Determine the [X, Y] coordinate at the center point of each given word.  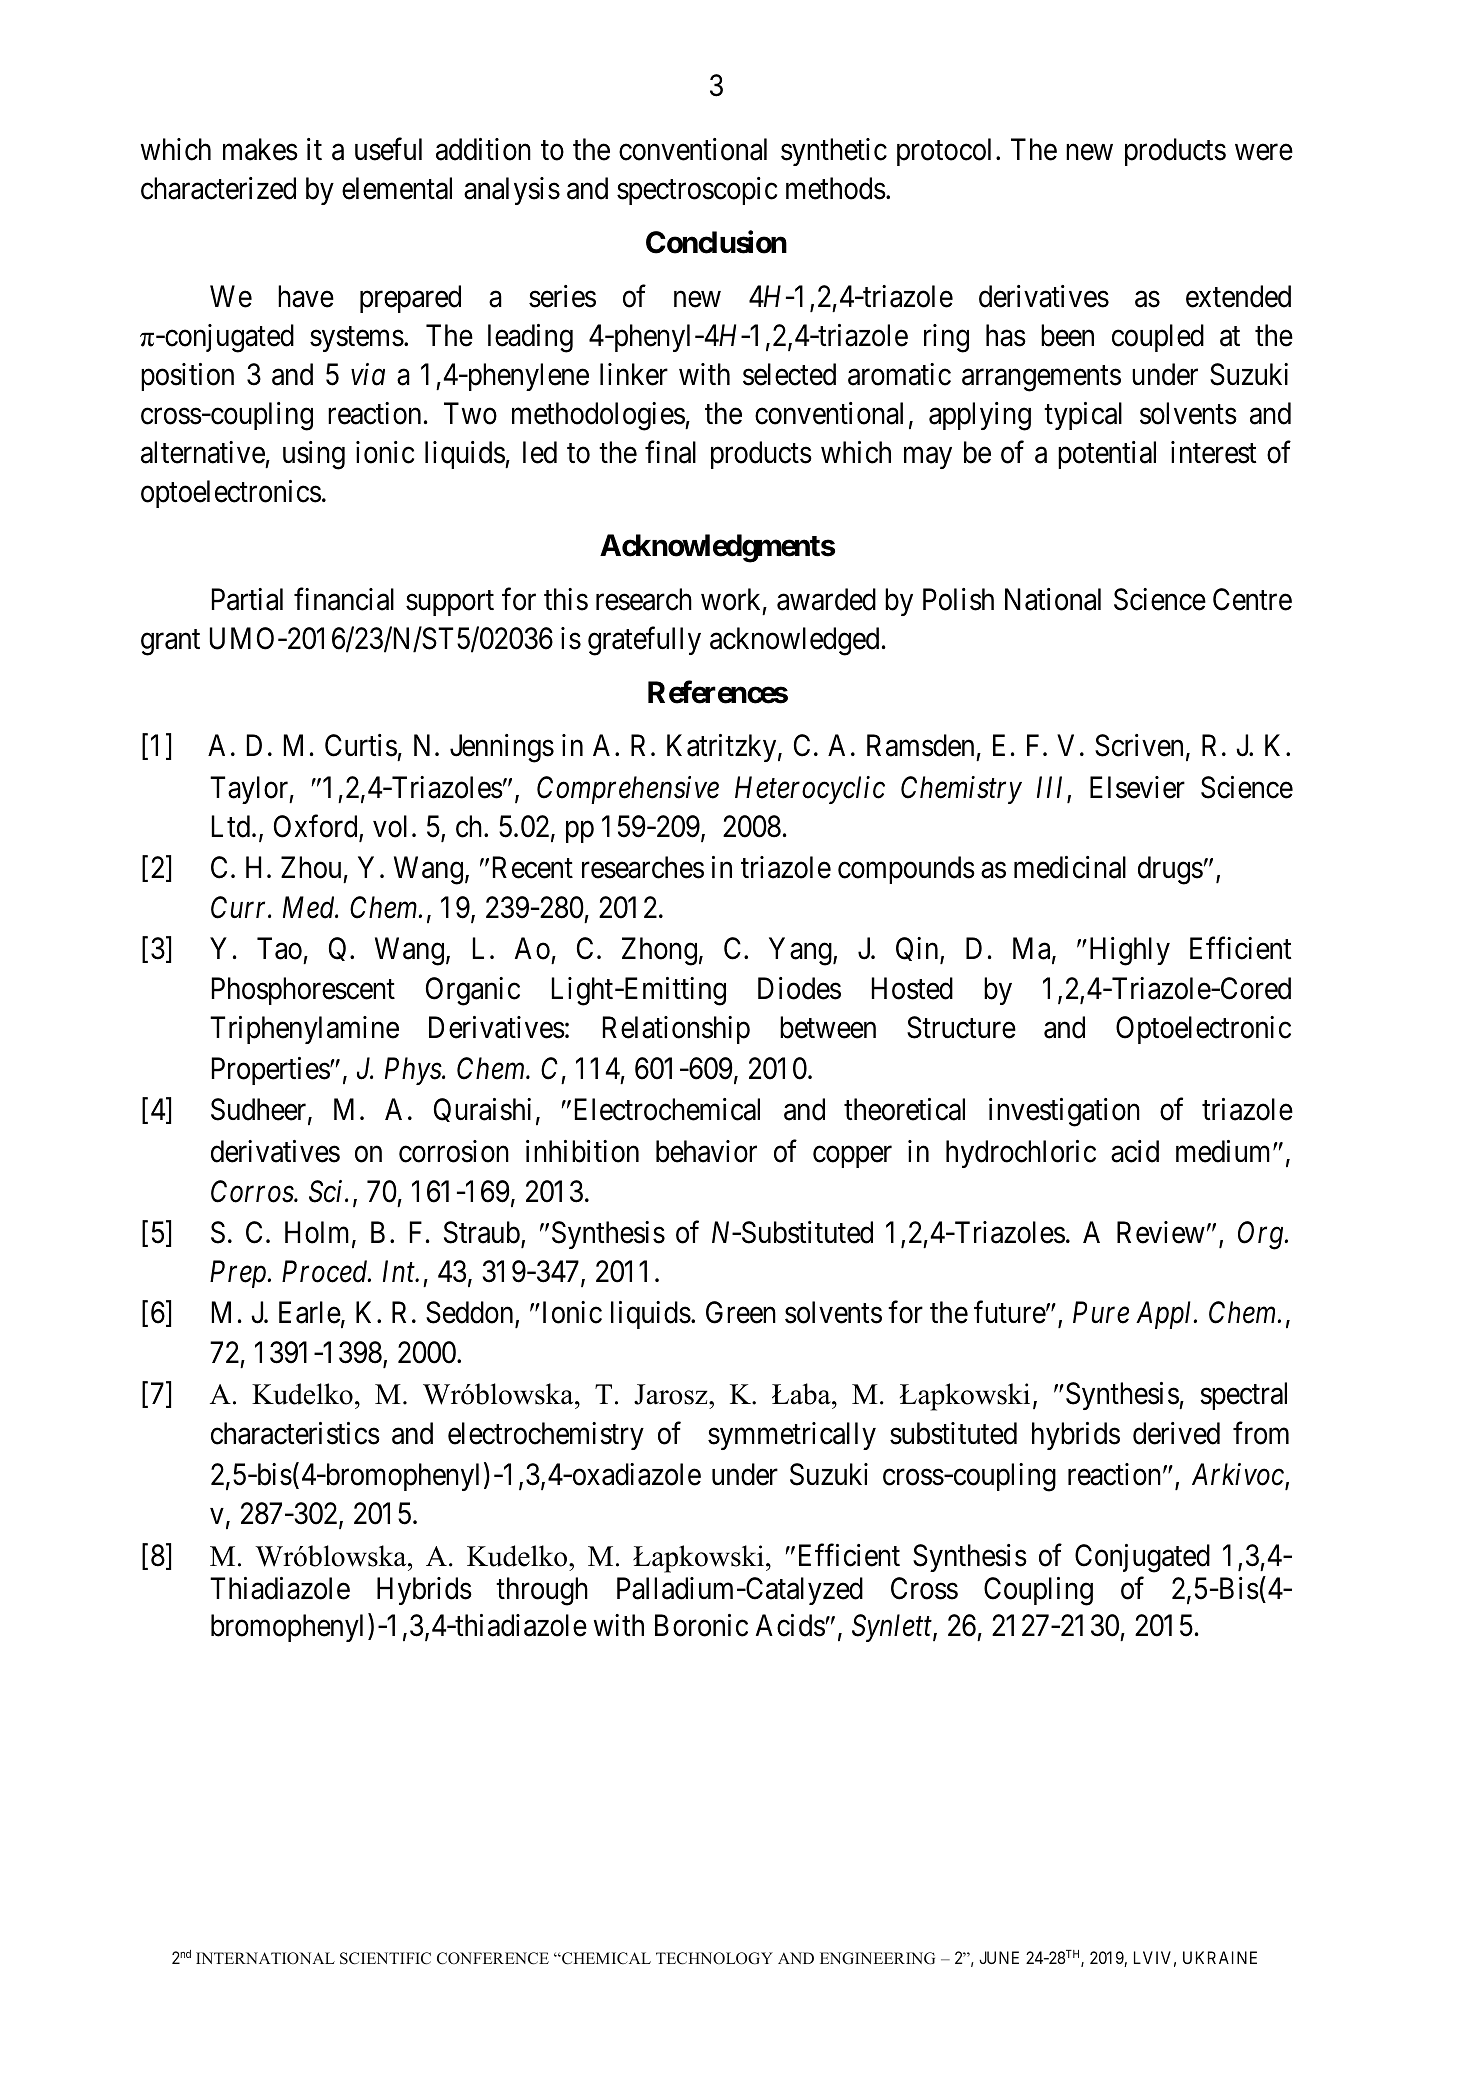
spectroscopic [697, 191]
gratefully [644, 641]
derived [1176, 1433]
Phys [414, 1071]
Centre [1252, 599]
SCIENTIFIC [385, 1958]
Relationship [676, 1030]
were [1264, 152]
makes [260, 149]
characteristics [295, 1433]
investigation [1064, 1112]
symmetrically [792, 1436]
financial [344, 599]
